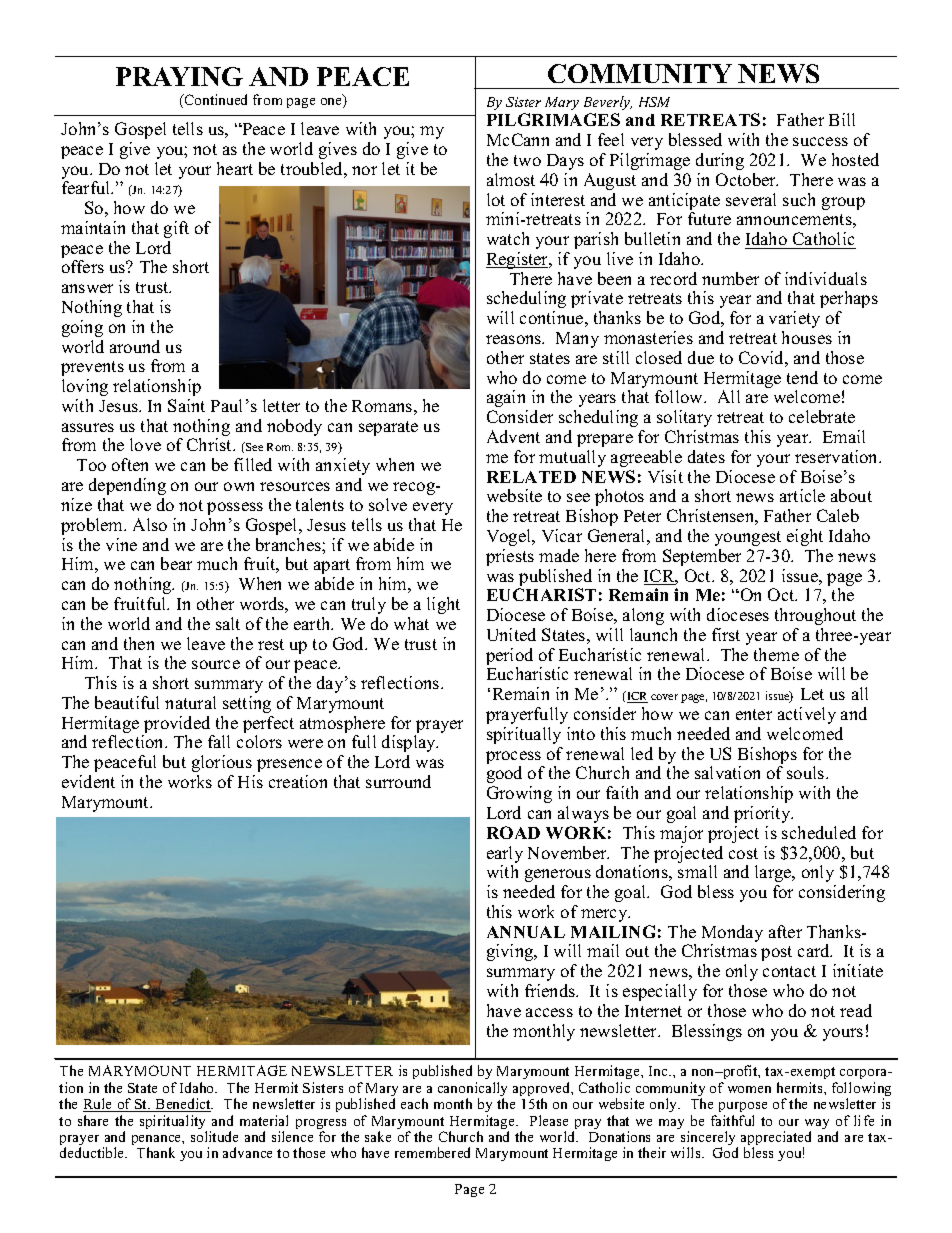 The image size is (952, 1233). Describe the element at coordinates (177, 726) in the image. I see `provided` at that location.
